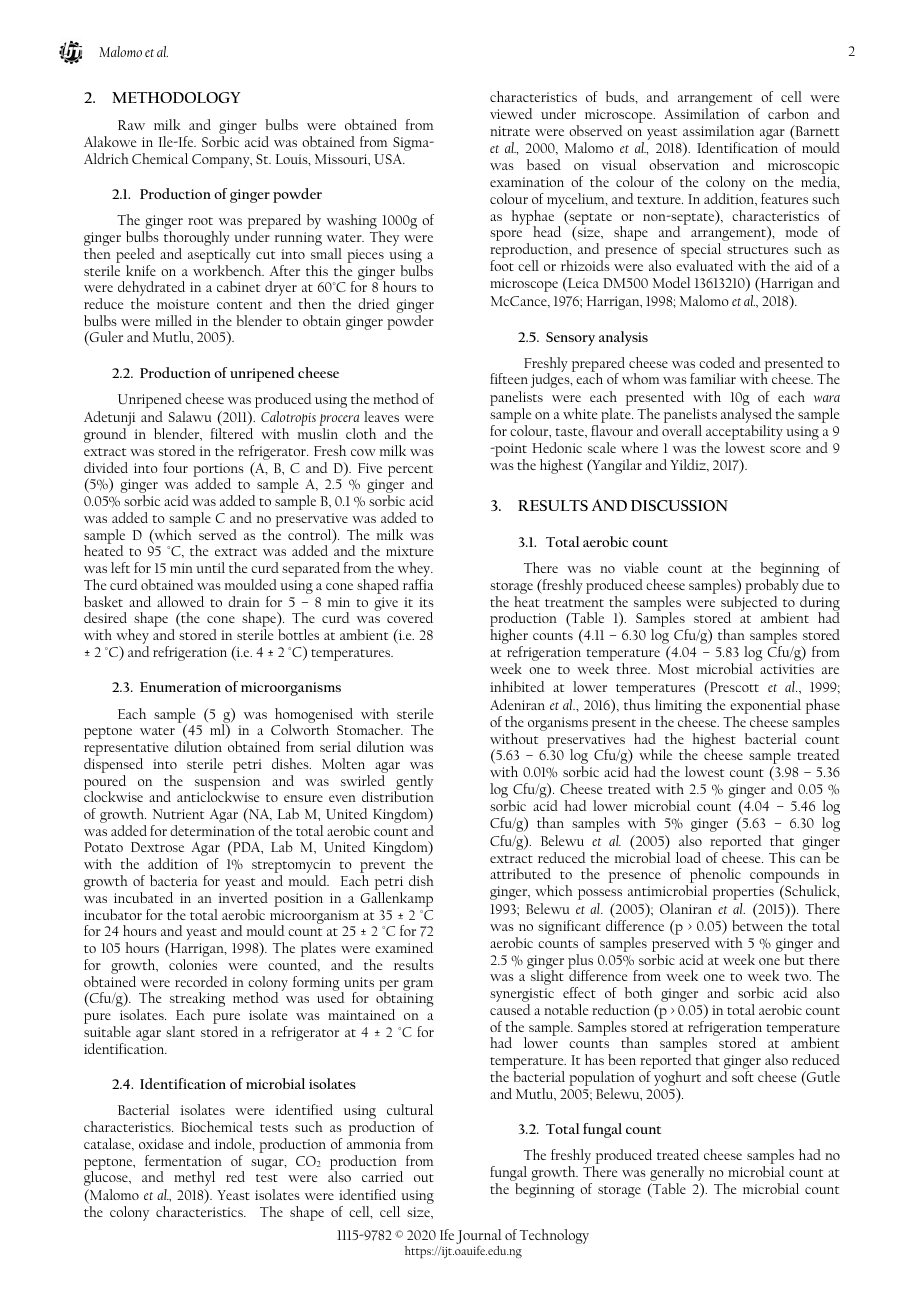 The image size is (924, 1307). Describe the element at coordinates (227, 784) in the screenshot. I see `suspension` at that location.
